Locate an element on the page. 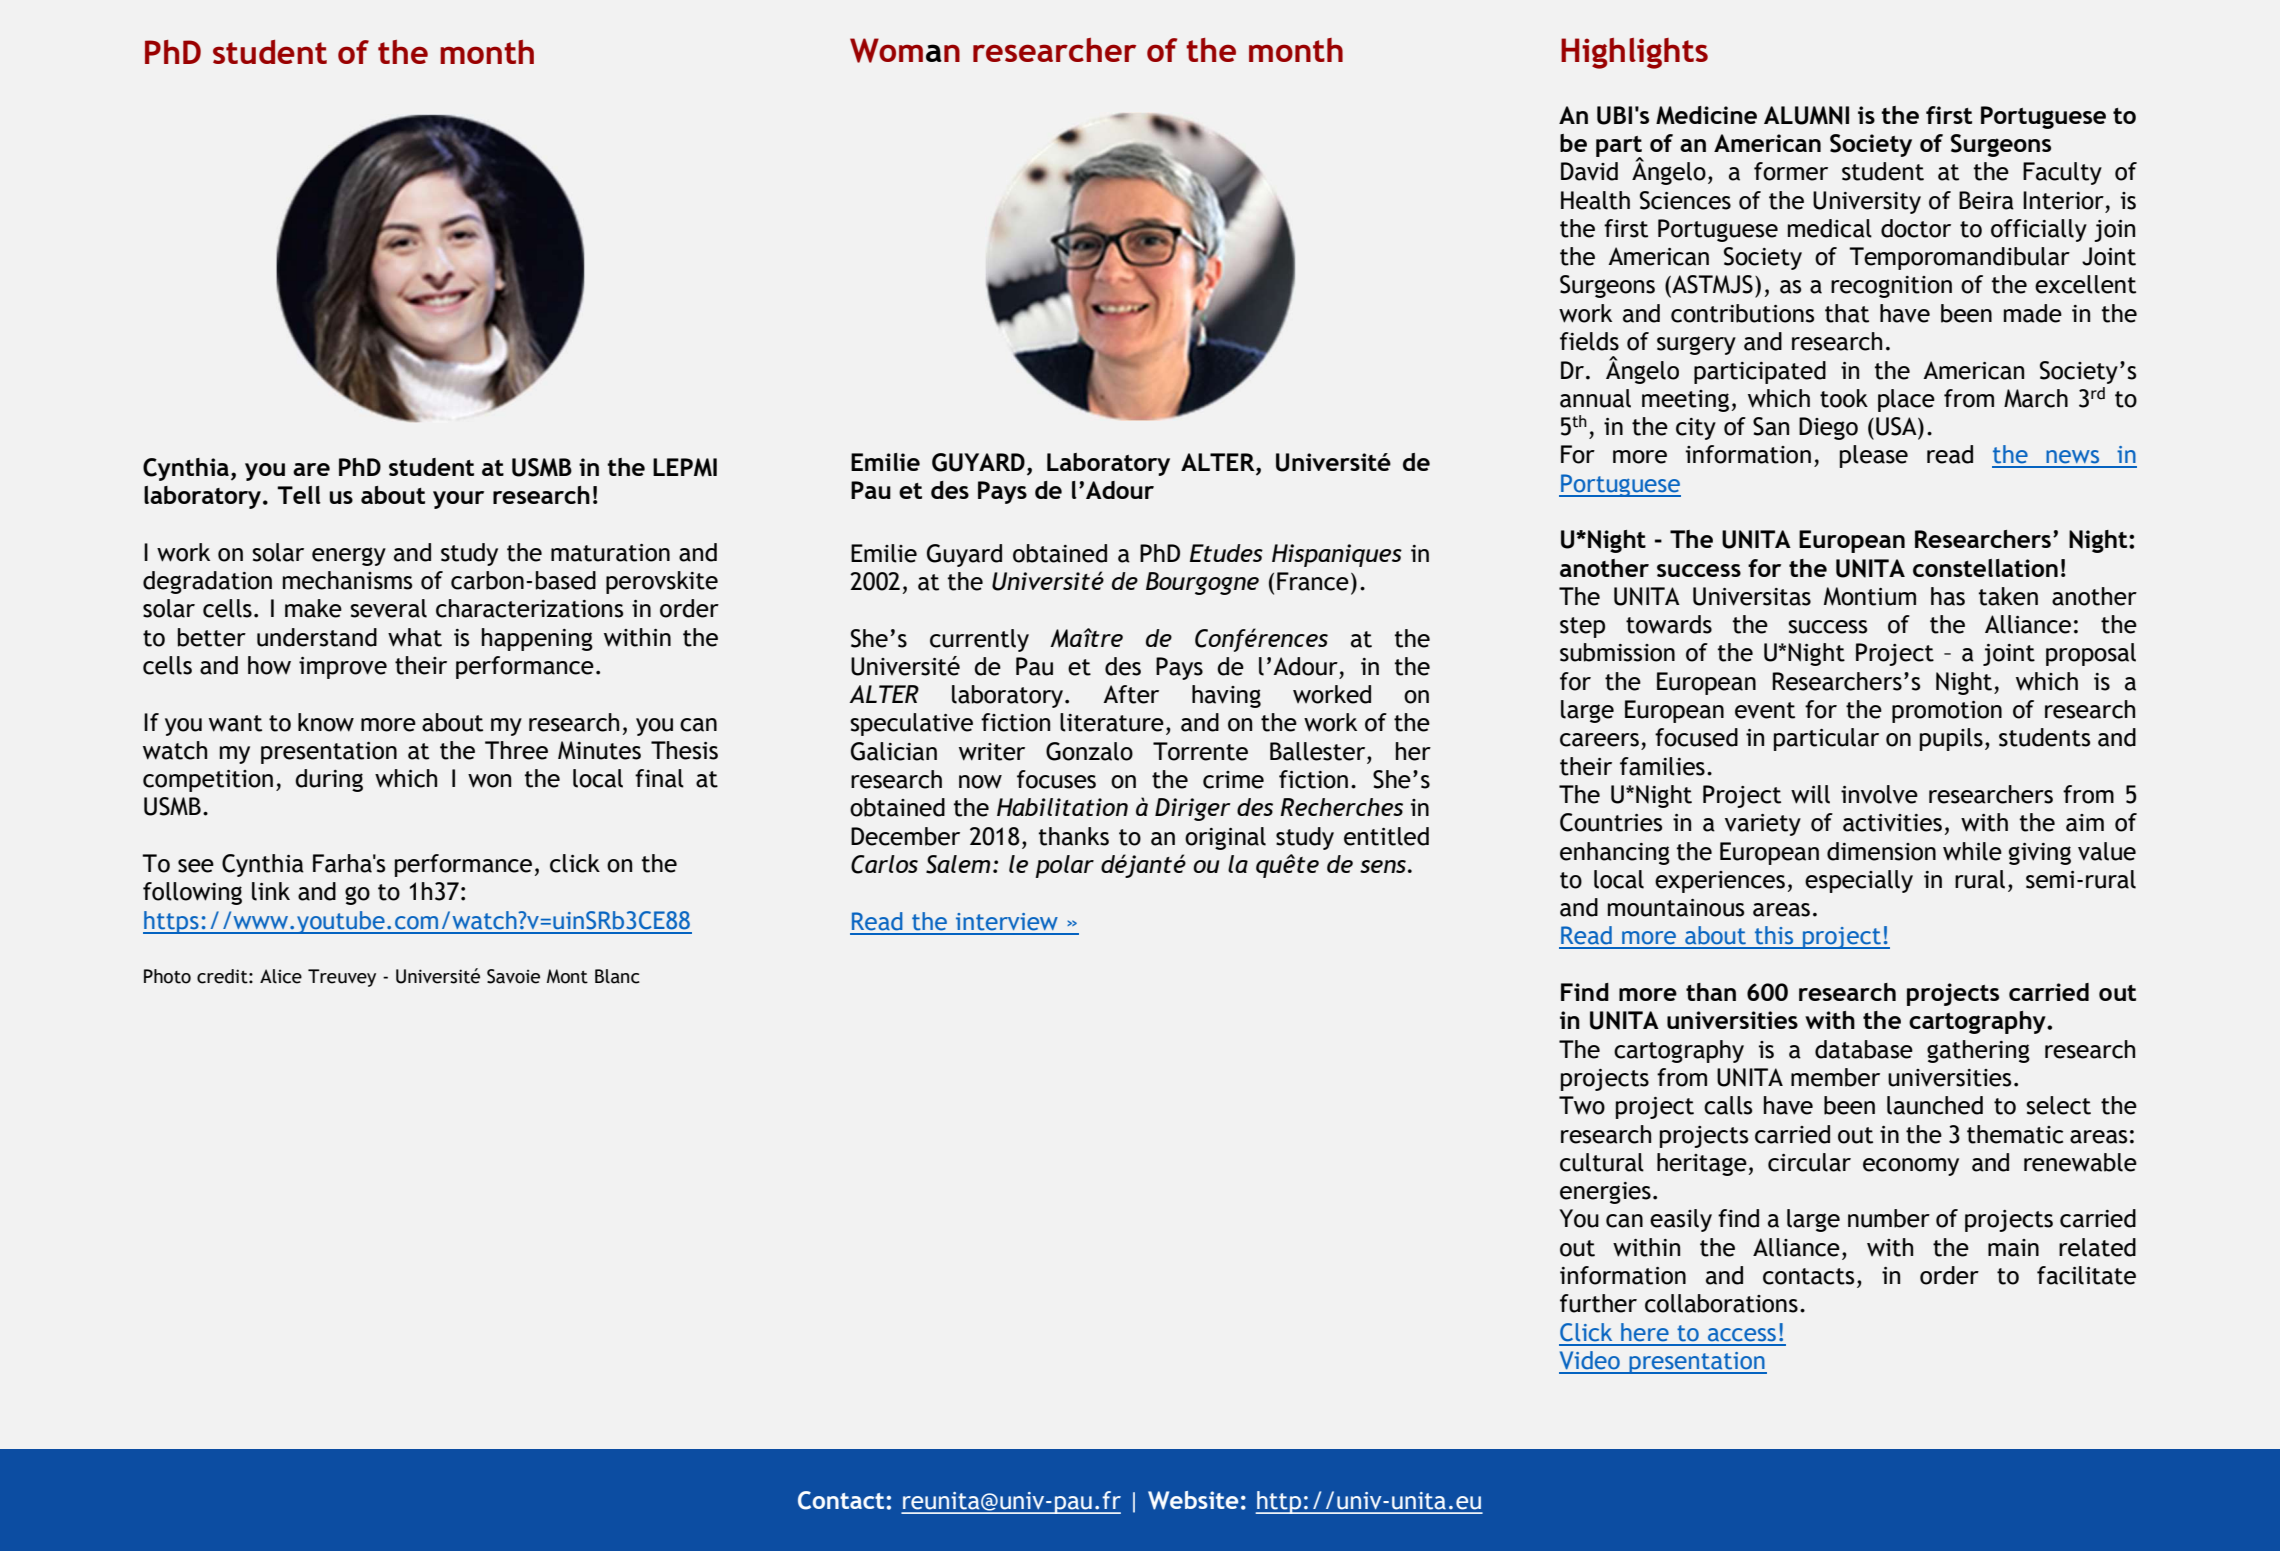 This page has height=1556, width=2280. David is located at coordinates (1589, 171).
